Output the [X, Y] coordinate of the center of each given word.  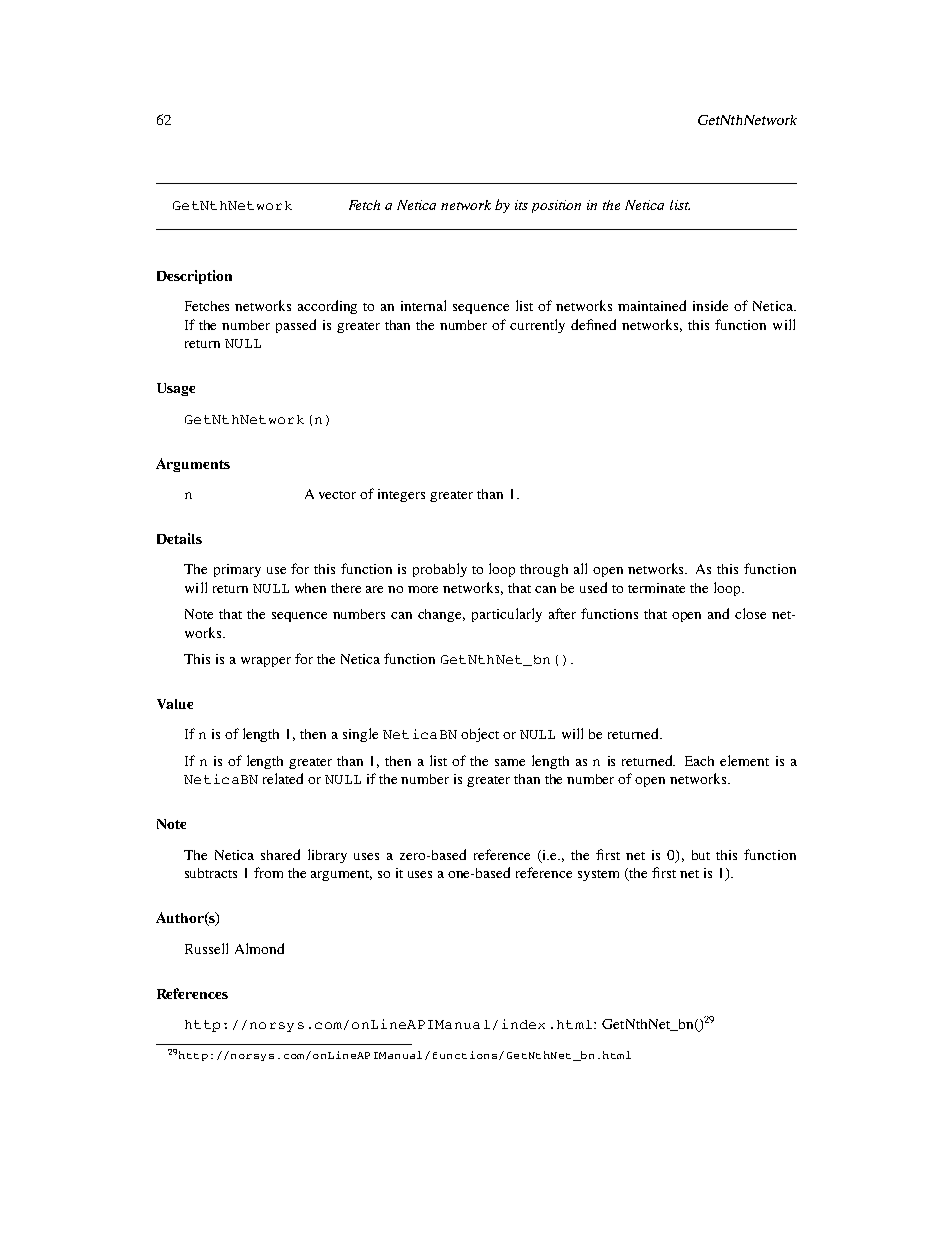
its [521, 205]
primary [237, 570]
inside [710, 305]
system [598, 875]
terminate [656, 588]
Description [194, 277]
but [701, 855]
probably [440, 570]
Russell [206, 948]
